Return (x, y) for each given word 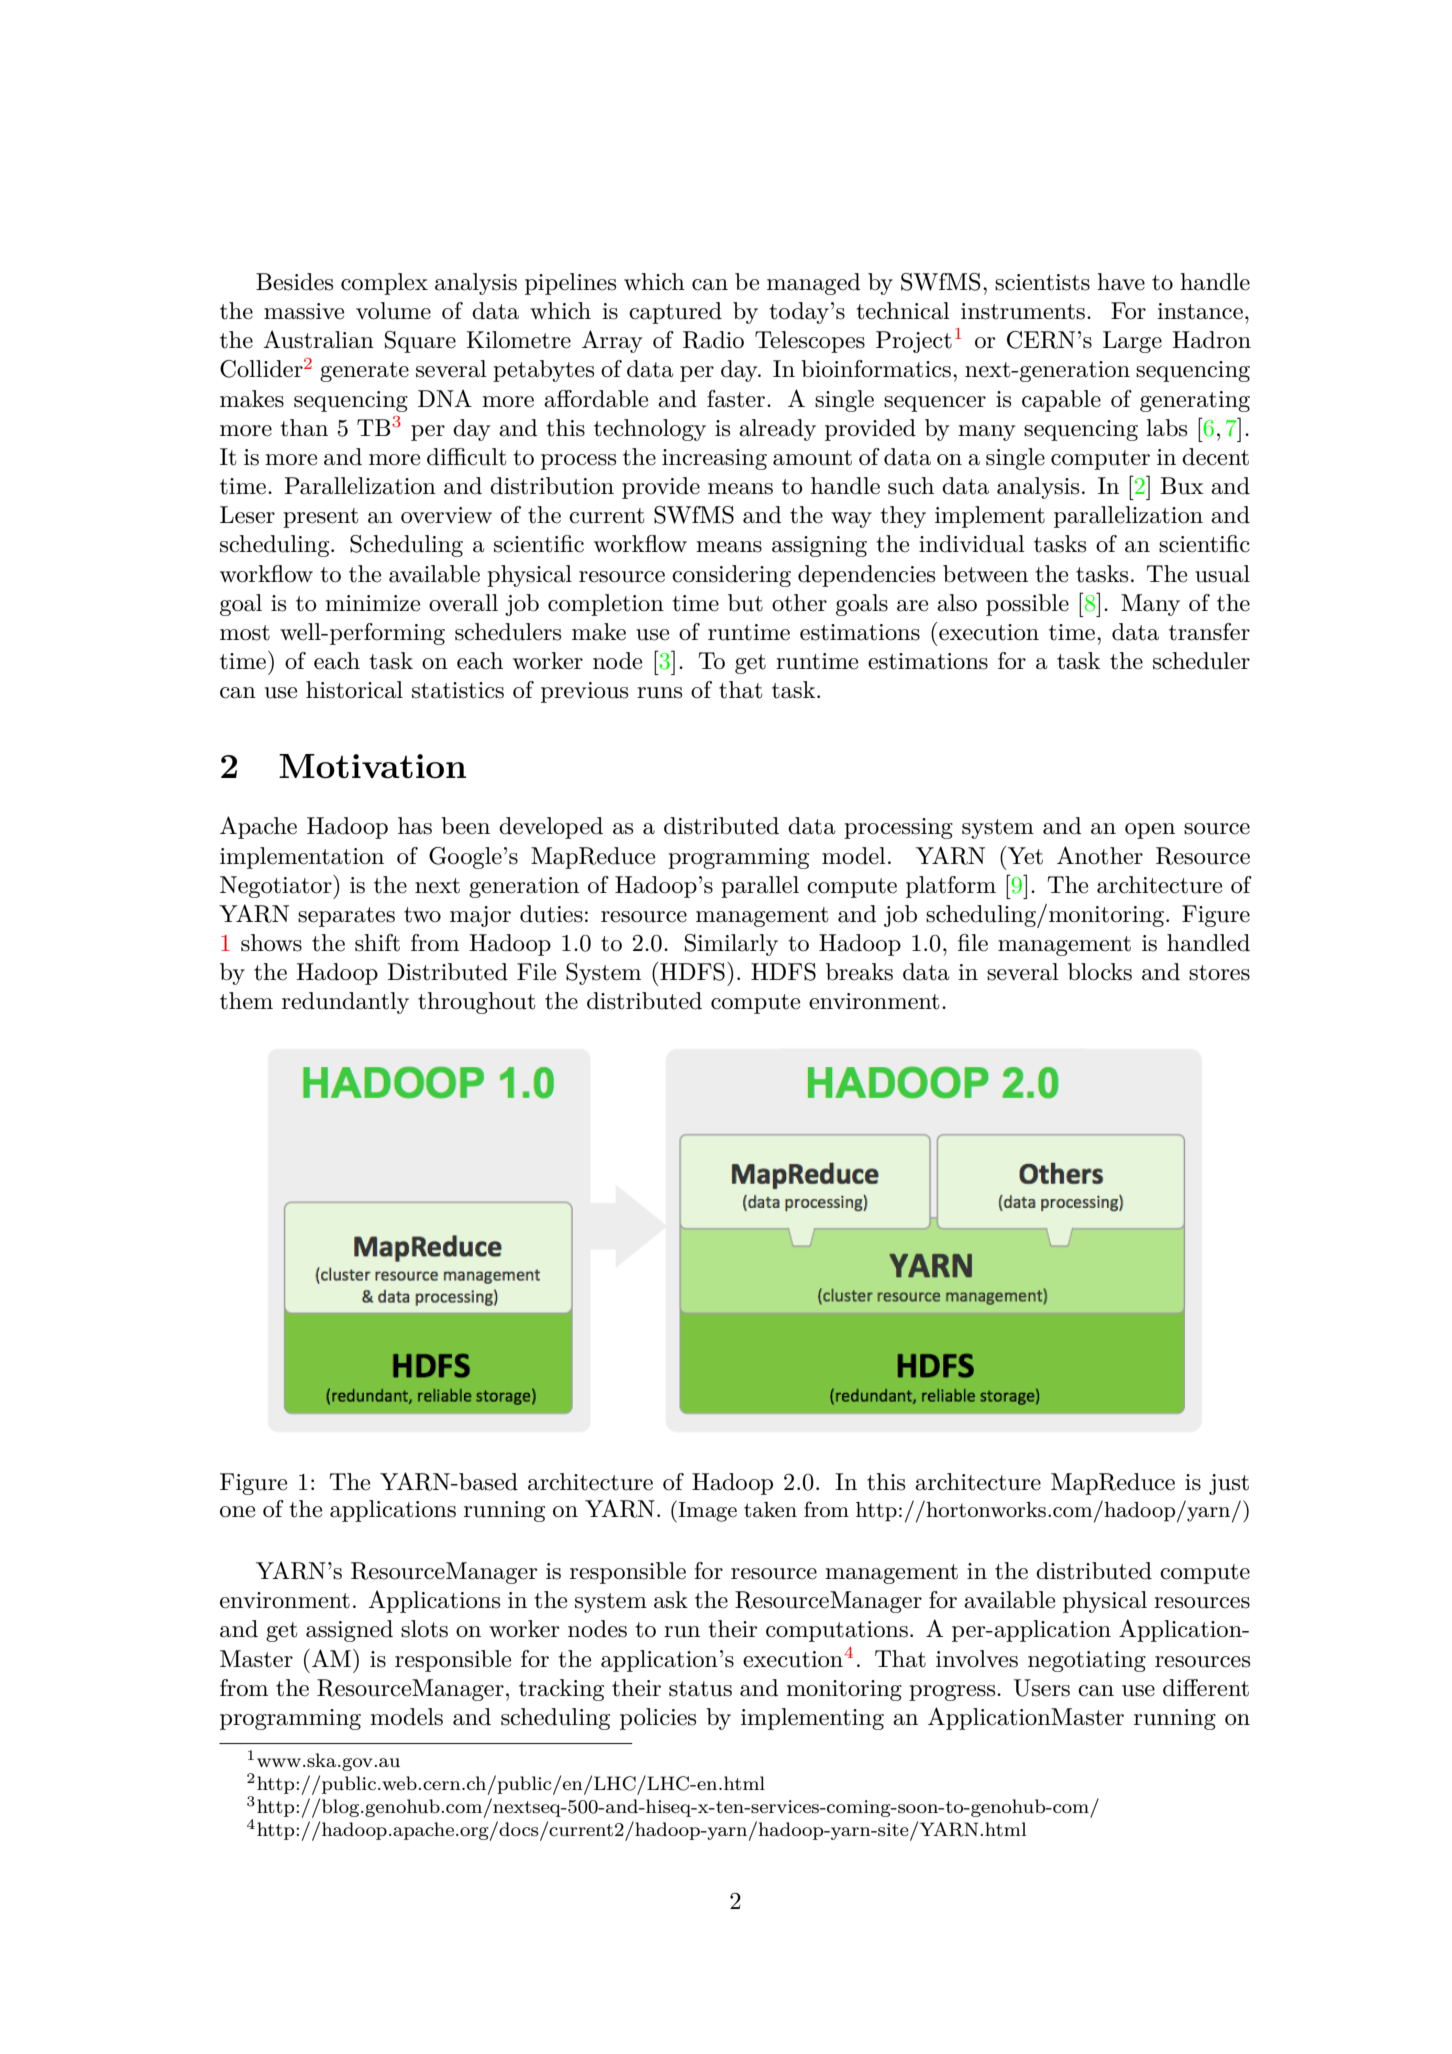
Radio (713, 340)
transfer (1209, 632)
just (1229, 1484)
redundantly (345, 1003)
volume (393, 311)
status (700, 1689)
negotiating (1087, 1661)
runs (659, 693)
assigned (349, 1631)
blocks (1100, 972)
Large (1132, 342)
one (237, 1512)
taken (770, 1510)
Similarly (731, 945)
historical (354, 690)
